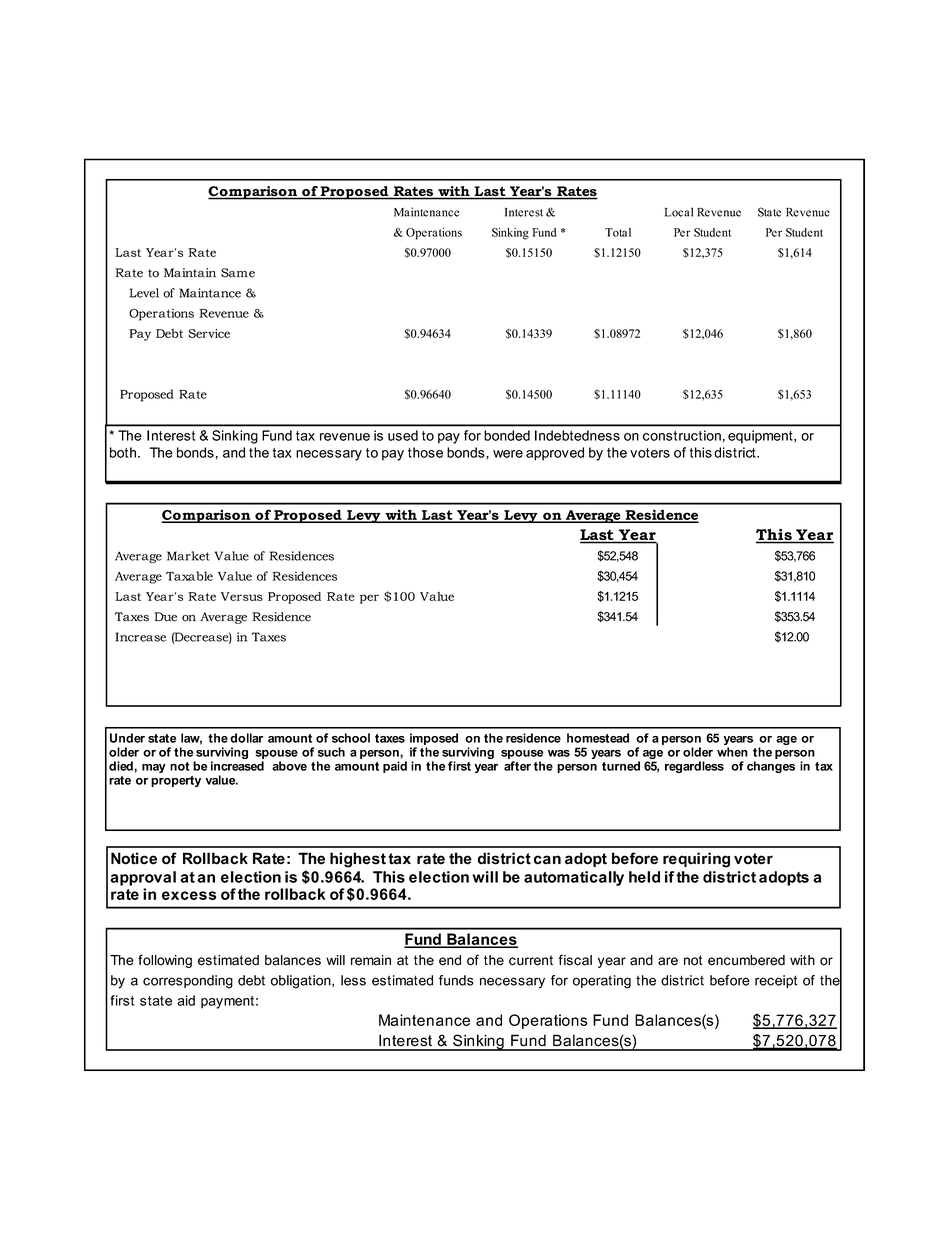  What do you see at coordinates (165, 961) in the document?
I see `following` at bounding box center [165, 961].
